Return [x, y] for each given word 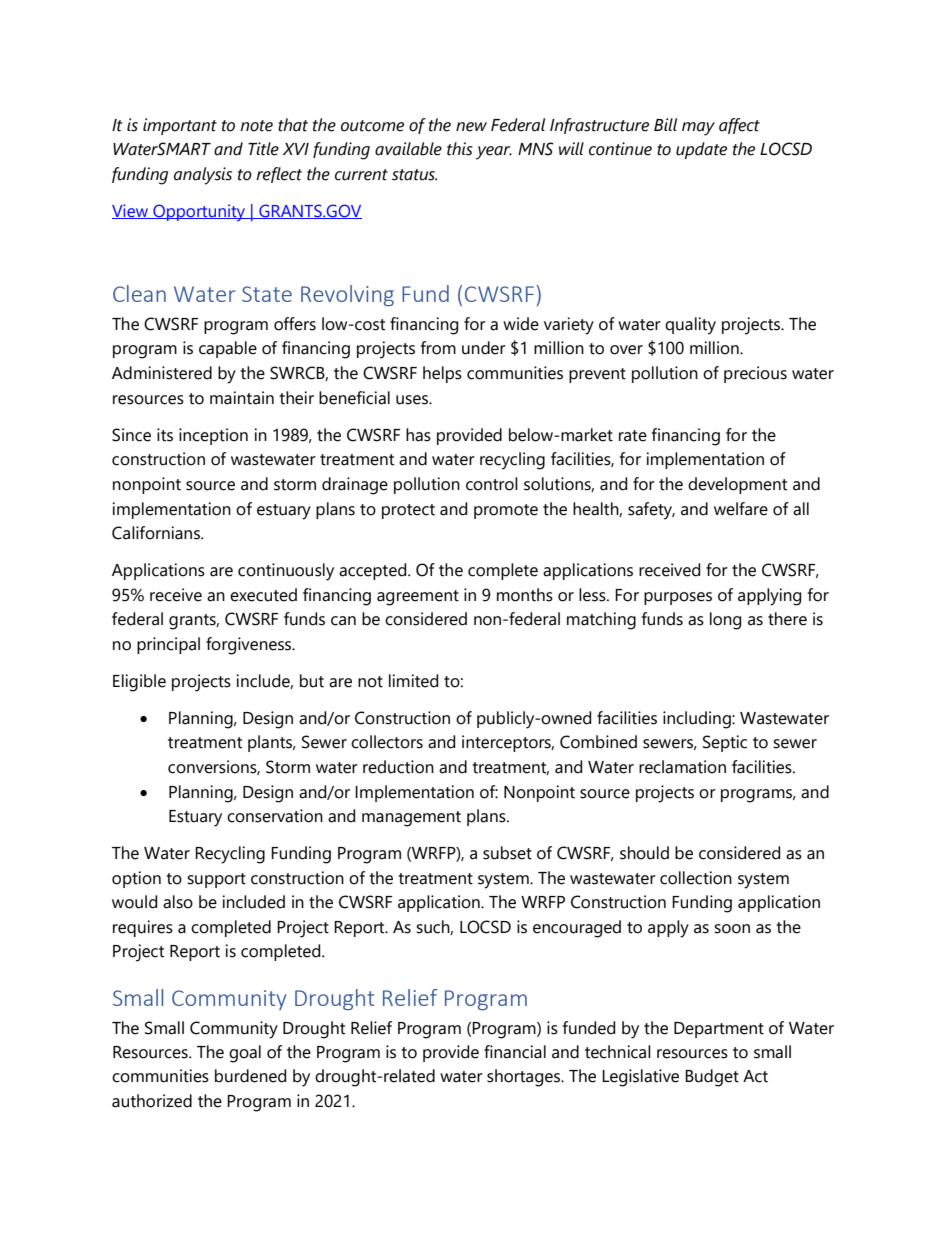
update [701, 150]
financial [515, 1052]
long [725, 621]
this [460, 149]
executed [263, 595]
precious [755, 374]
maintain [242, 398]
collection [696, 878]
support [216, 880]
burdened [250, 1076]
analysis [203, 176]
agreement [418, 598]
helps [442, 374]
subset [507, 853]
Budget [712, 1078]
